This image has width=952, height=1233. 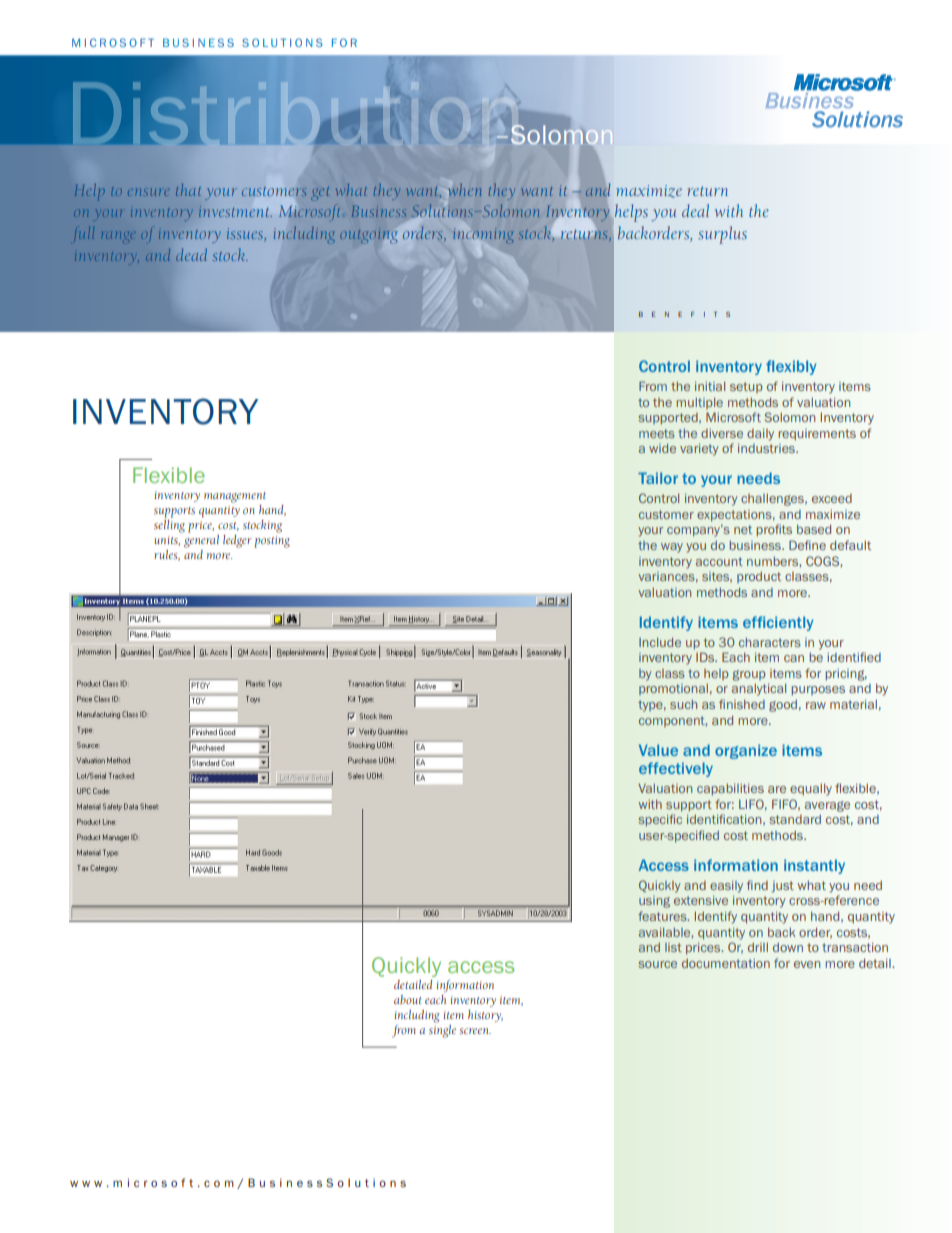 What do you see at coordinates (760, 434) in the image?
I see `daily` at bounding box center [760, 434].
